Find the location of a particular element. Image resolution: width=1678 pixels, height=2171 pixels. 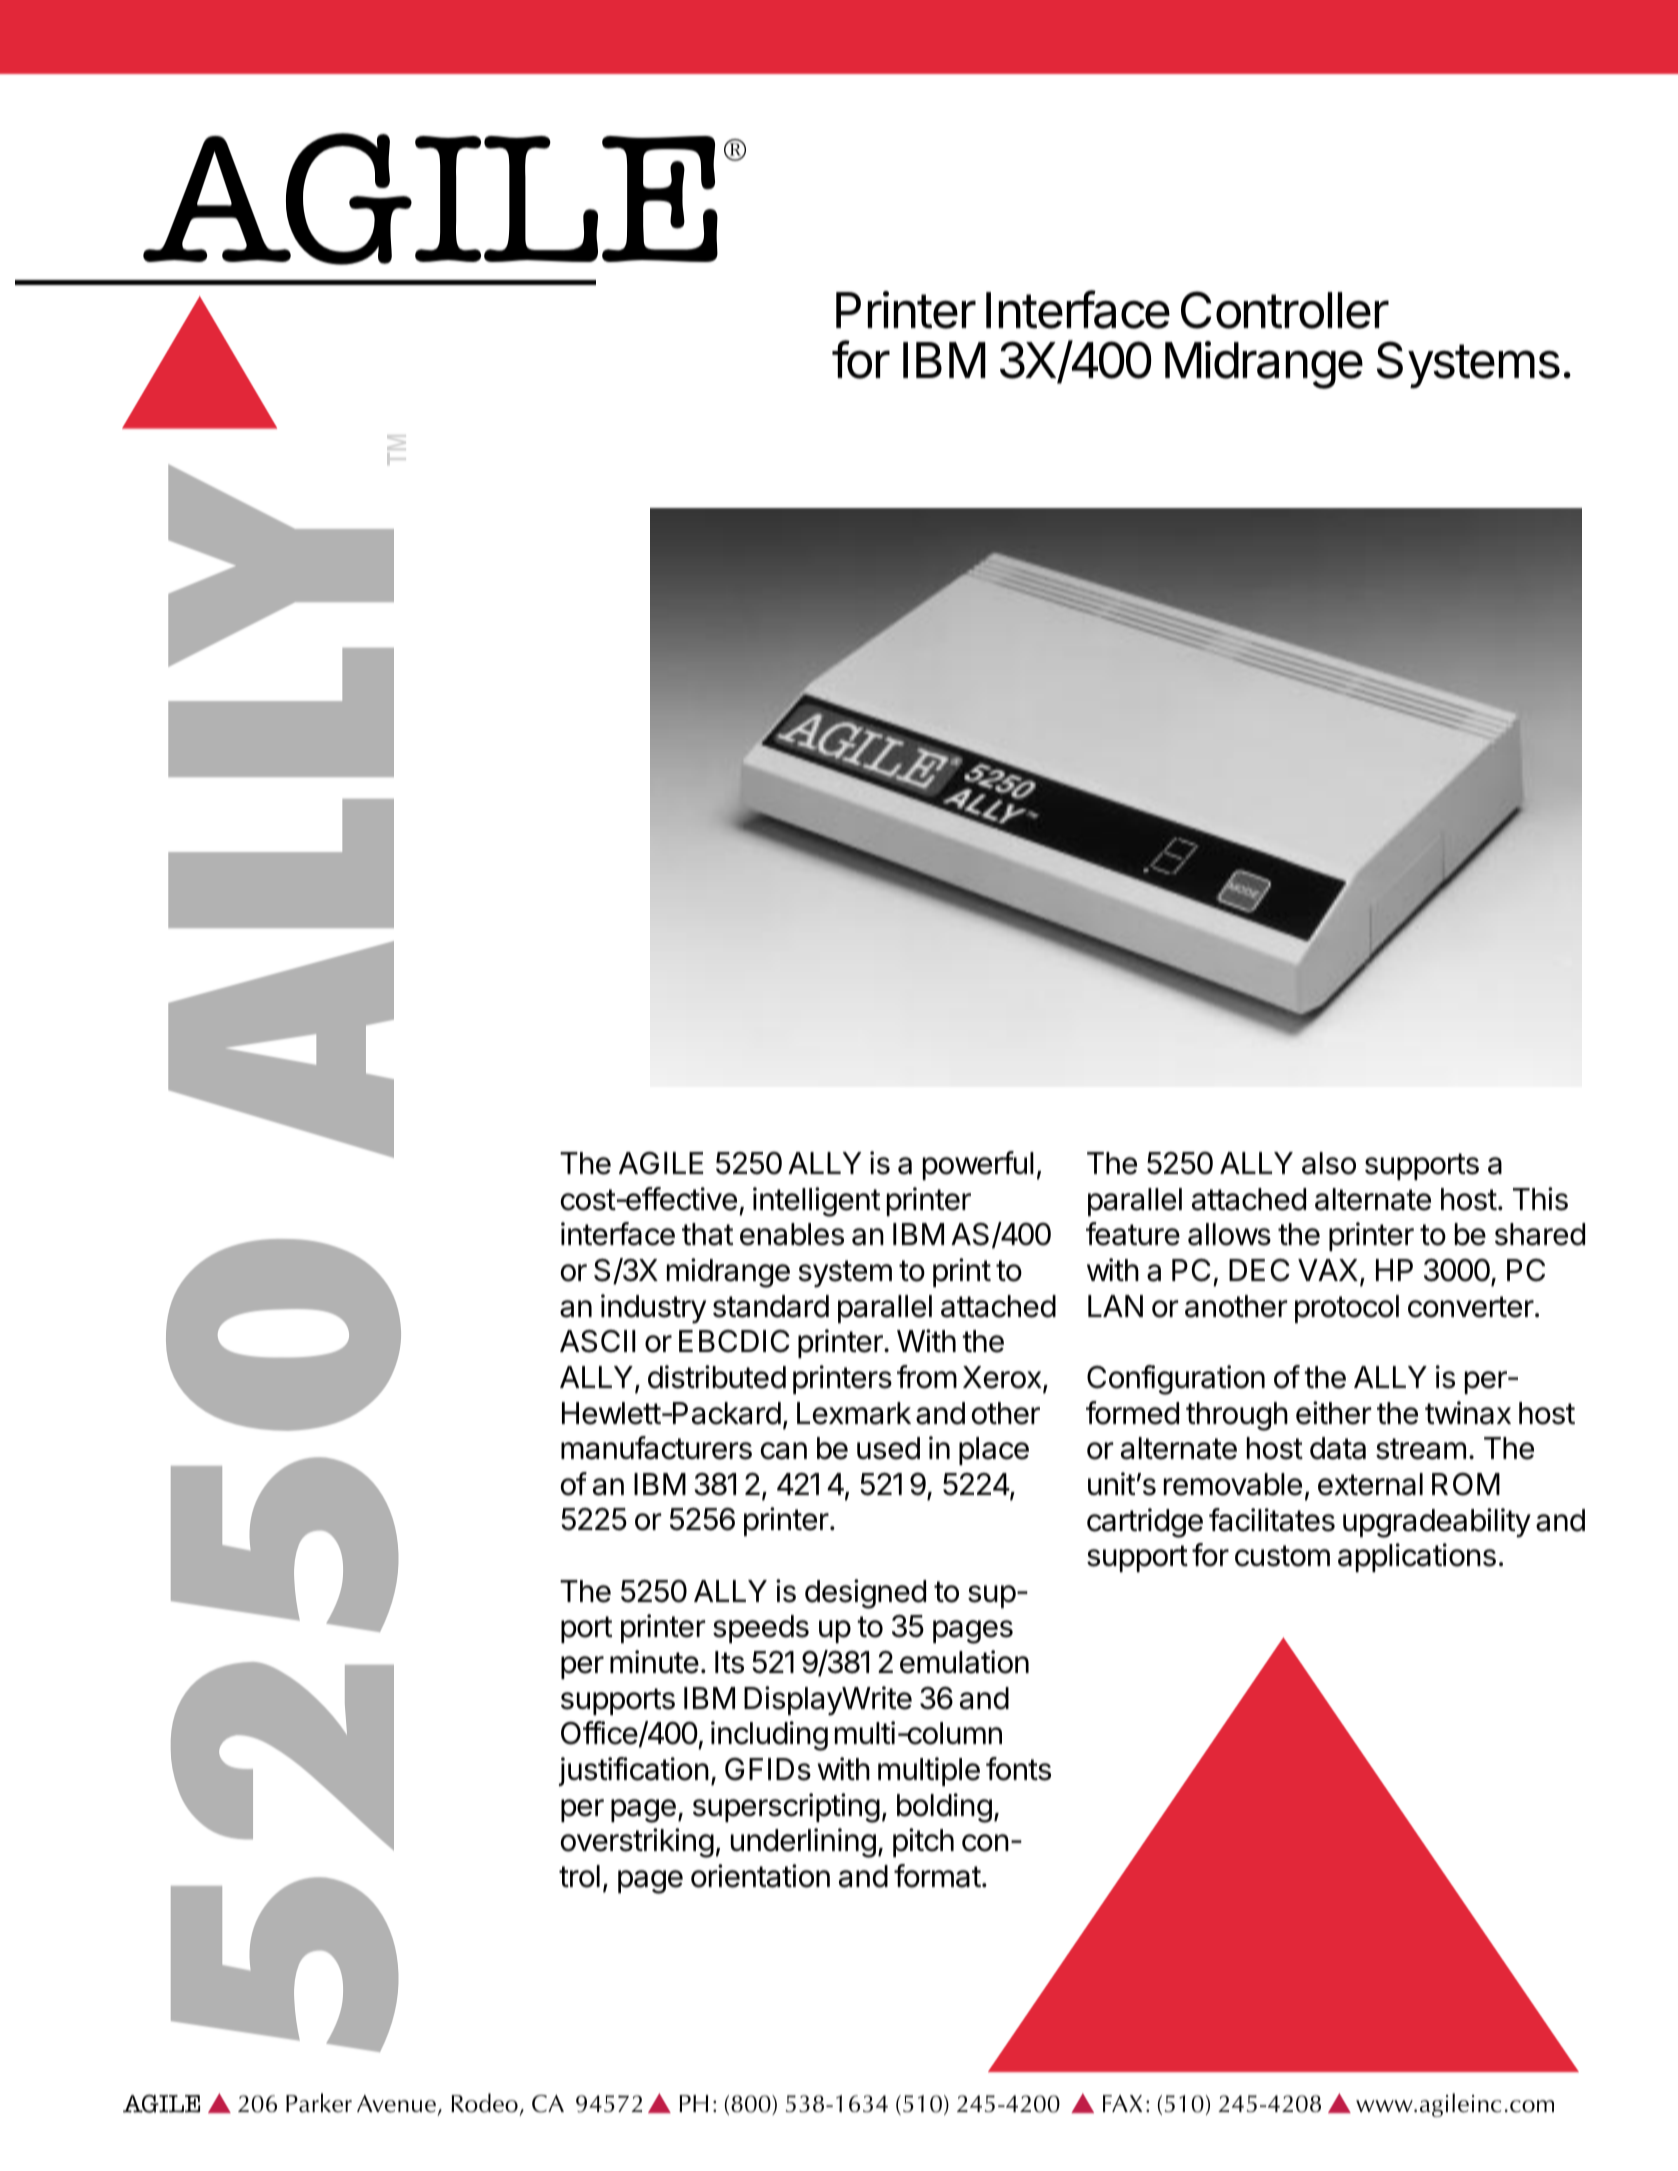

minute is located at coordinates (654, 1662).
